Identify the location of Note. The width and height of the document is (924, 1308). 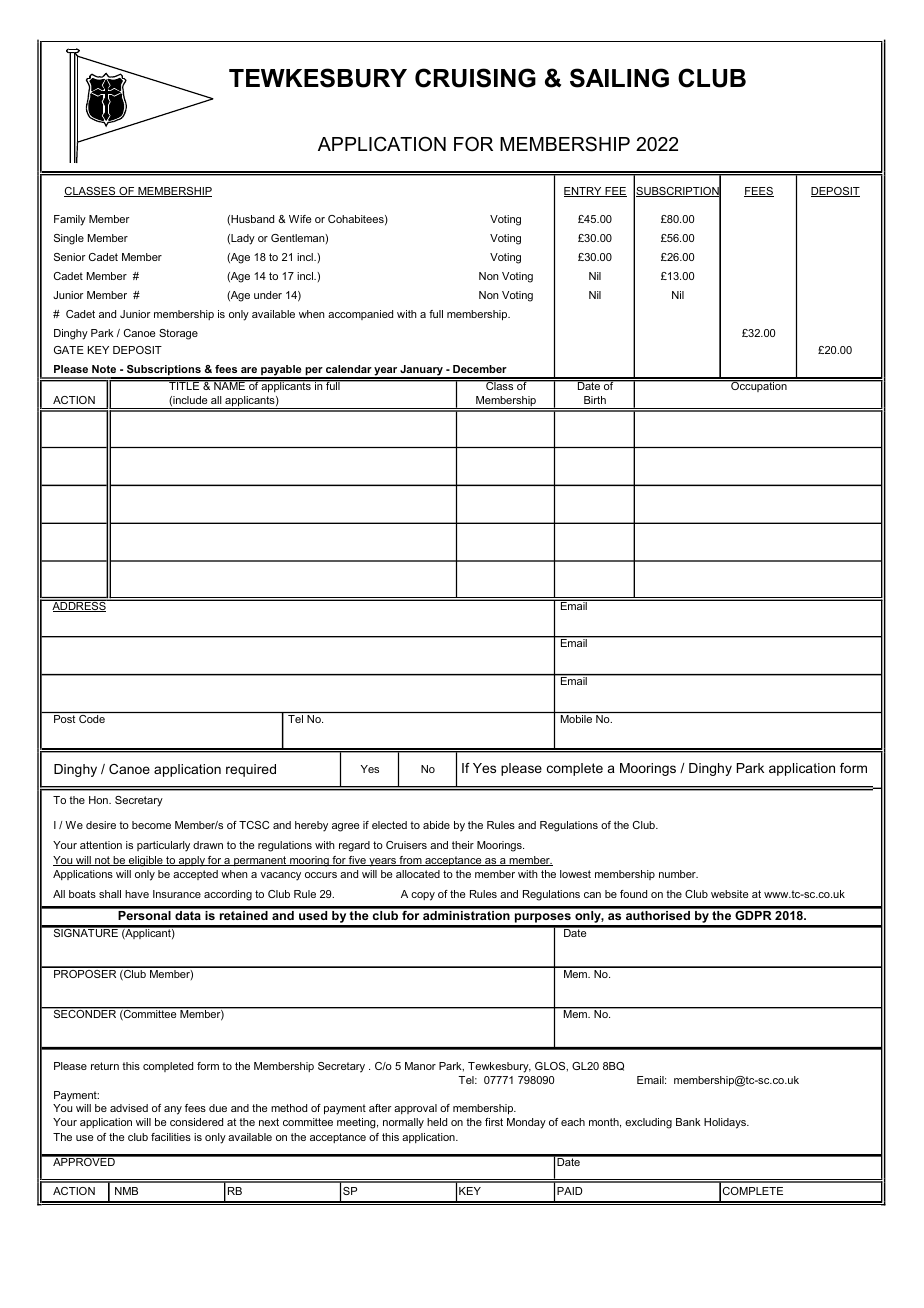
(104, 369).
